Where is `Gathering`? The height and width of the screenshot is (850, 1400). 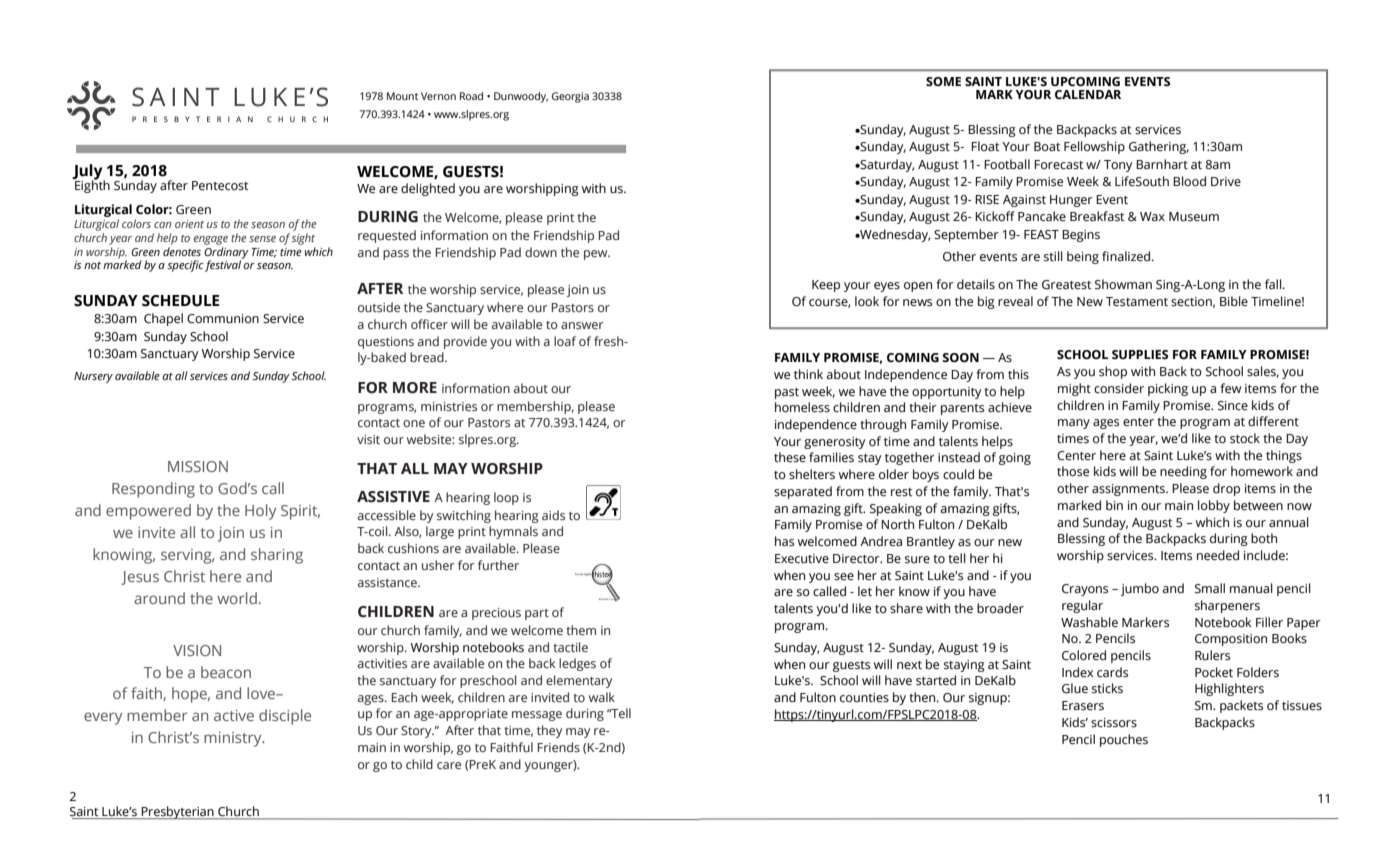 Gathering is located at coordinates (1159, 147).
